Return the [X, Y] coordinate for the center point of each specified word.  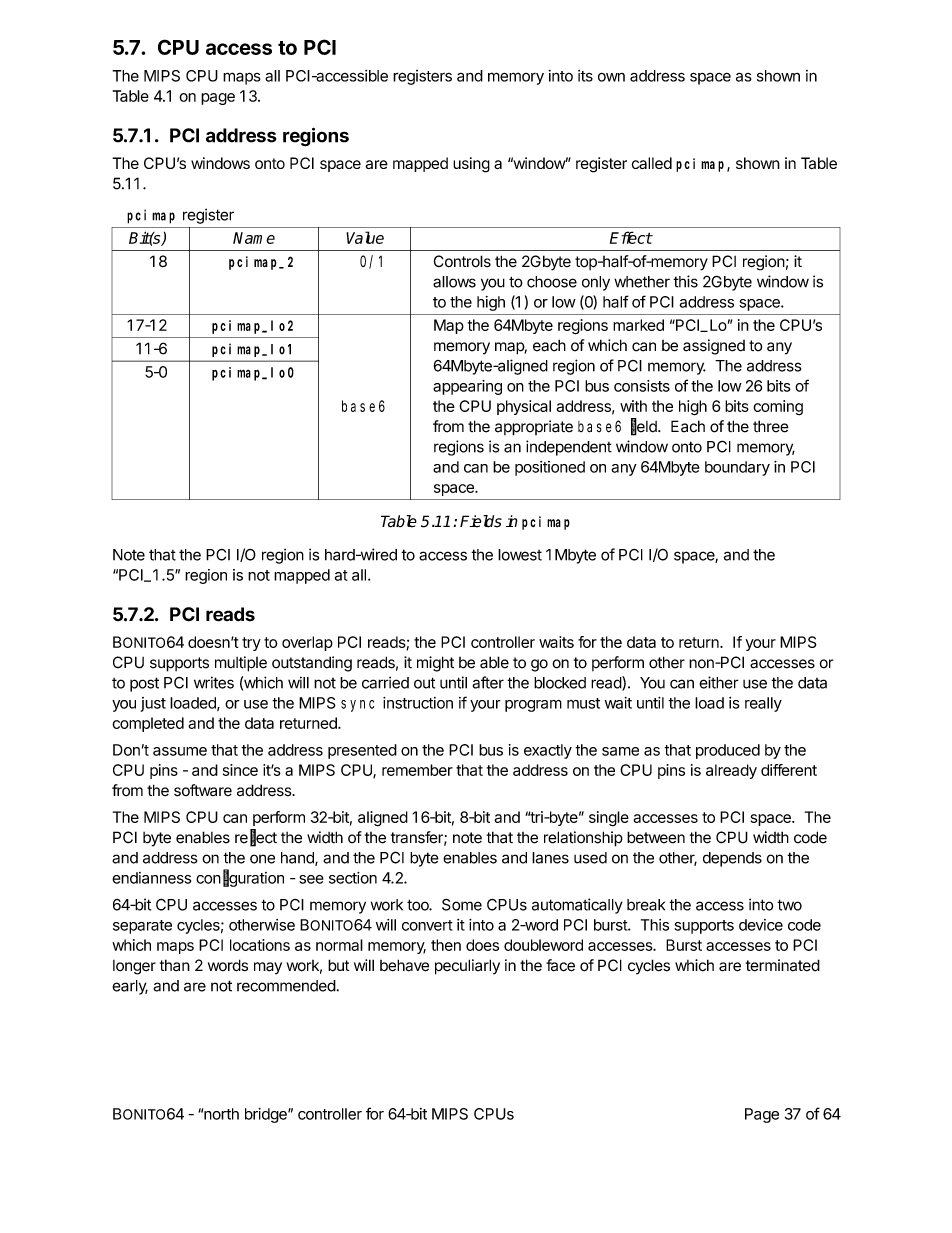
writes [214, 682]
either [719, 682]
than [175, 965]
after [488, 682]
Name [254, 238]
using [471, 165]
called [651, 163]
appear [457, 389]
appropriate [534, 428]
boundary [737, 468]
